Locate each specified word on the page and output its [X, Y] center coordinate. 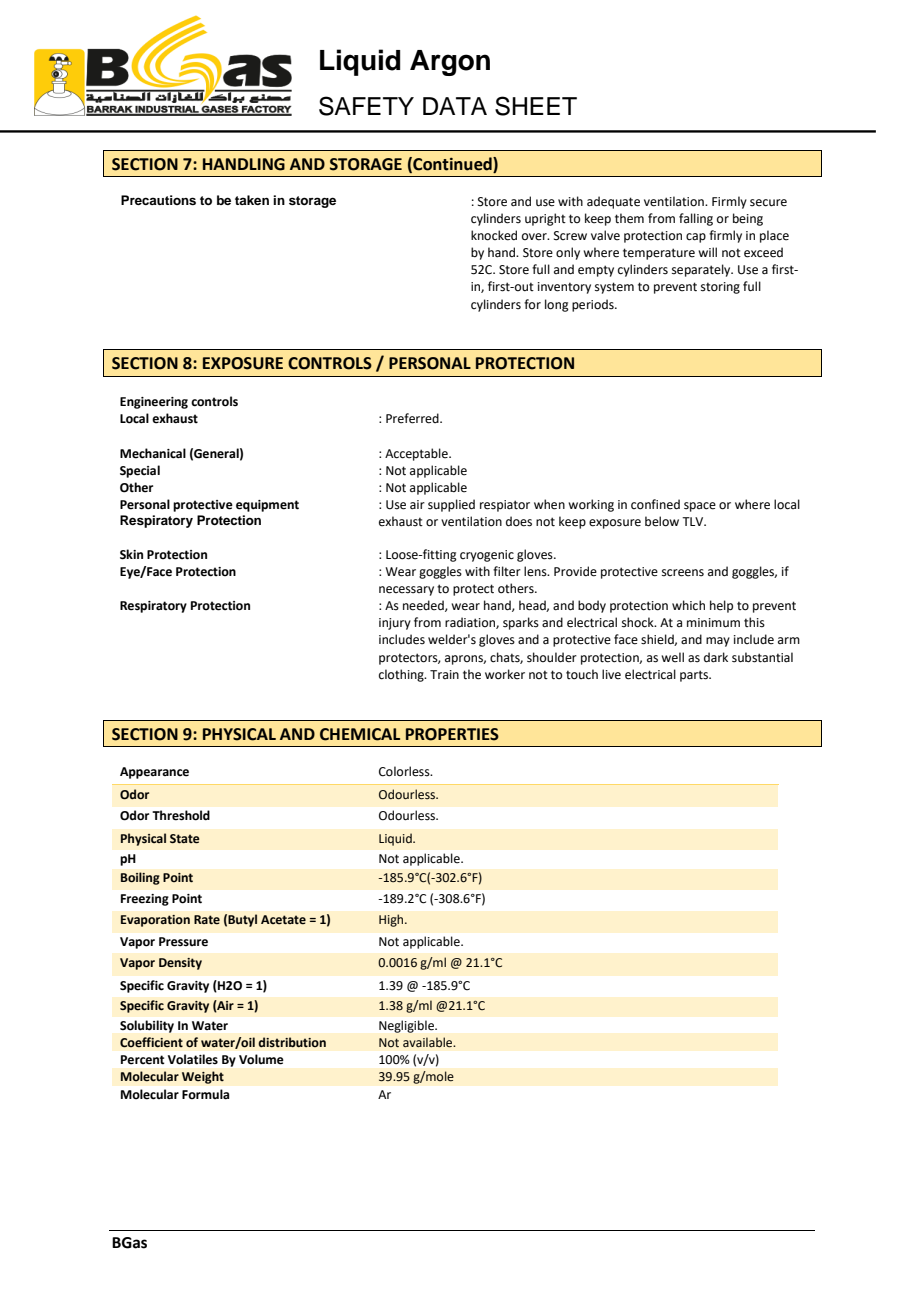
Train [444, 674]
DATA [455, 106]
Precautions [158, 200]
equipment [267, 506]
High [392, 920]
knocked [494, 235]
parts [695, 676]
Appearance [154, 773]
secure [768, 203]
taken [252, 200]
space [700, 507]
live [611, 674]
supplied [451, 505]
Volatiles [193, 1059]
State [185, 839]
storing [720, 288]
